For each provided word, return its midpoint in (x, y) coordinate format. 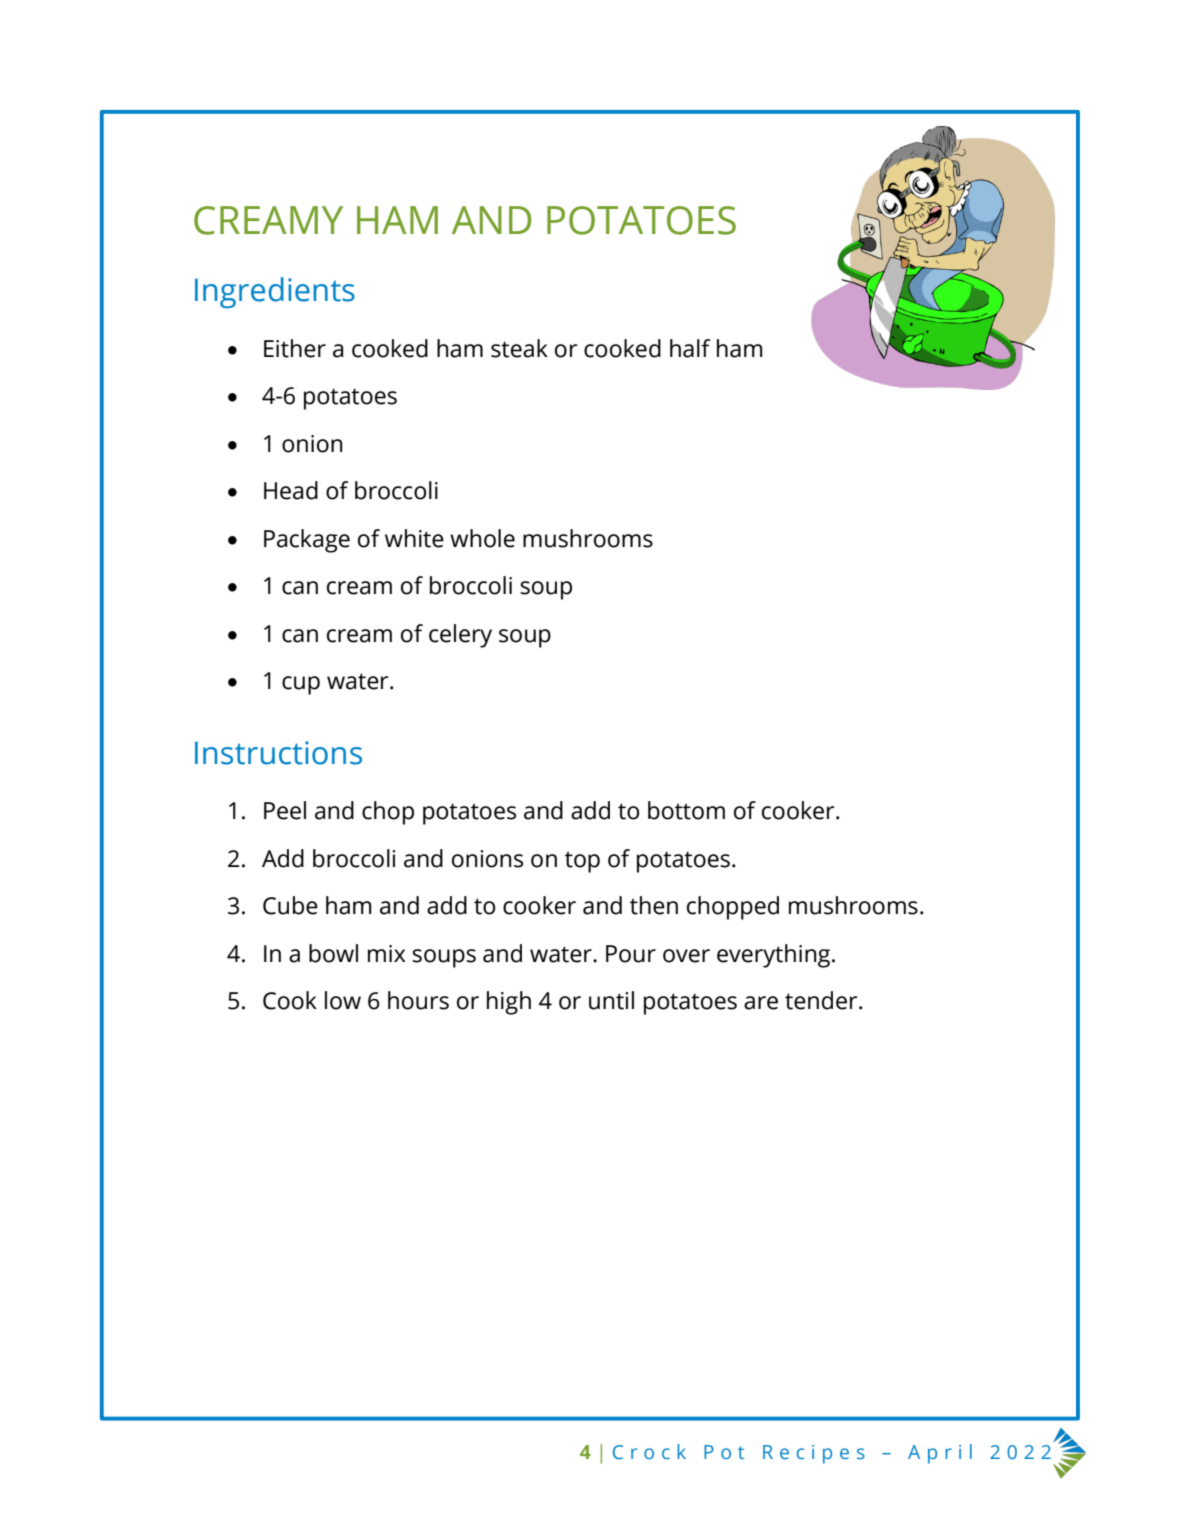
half (690, 348)
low (343, 1000)
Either (295, 348)
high (509, 1003)
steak (519, 348)
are (761, 1003)
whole (482, 538)
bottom (686, 810)
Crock (649, 1451)
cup (301, 685)
